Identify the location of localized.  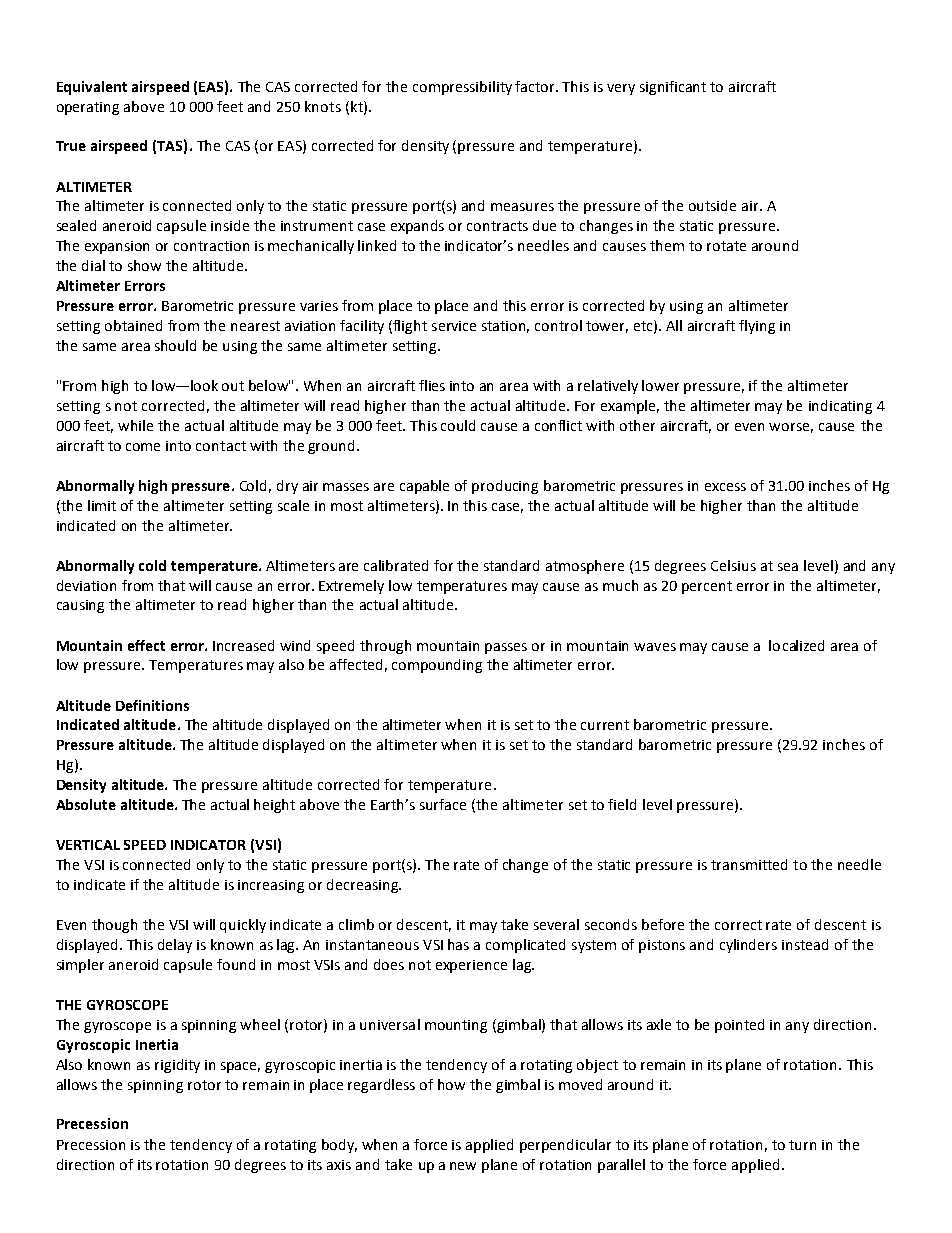
(796, 645).
